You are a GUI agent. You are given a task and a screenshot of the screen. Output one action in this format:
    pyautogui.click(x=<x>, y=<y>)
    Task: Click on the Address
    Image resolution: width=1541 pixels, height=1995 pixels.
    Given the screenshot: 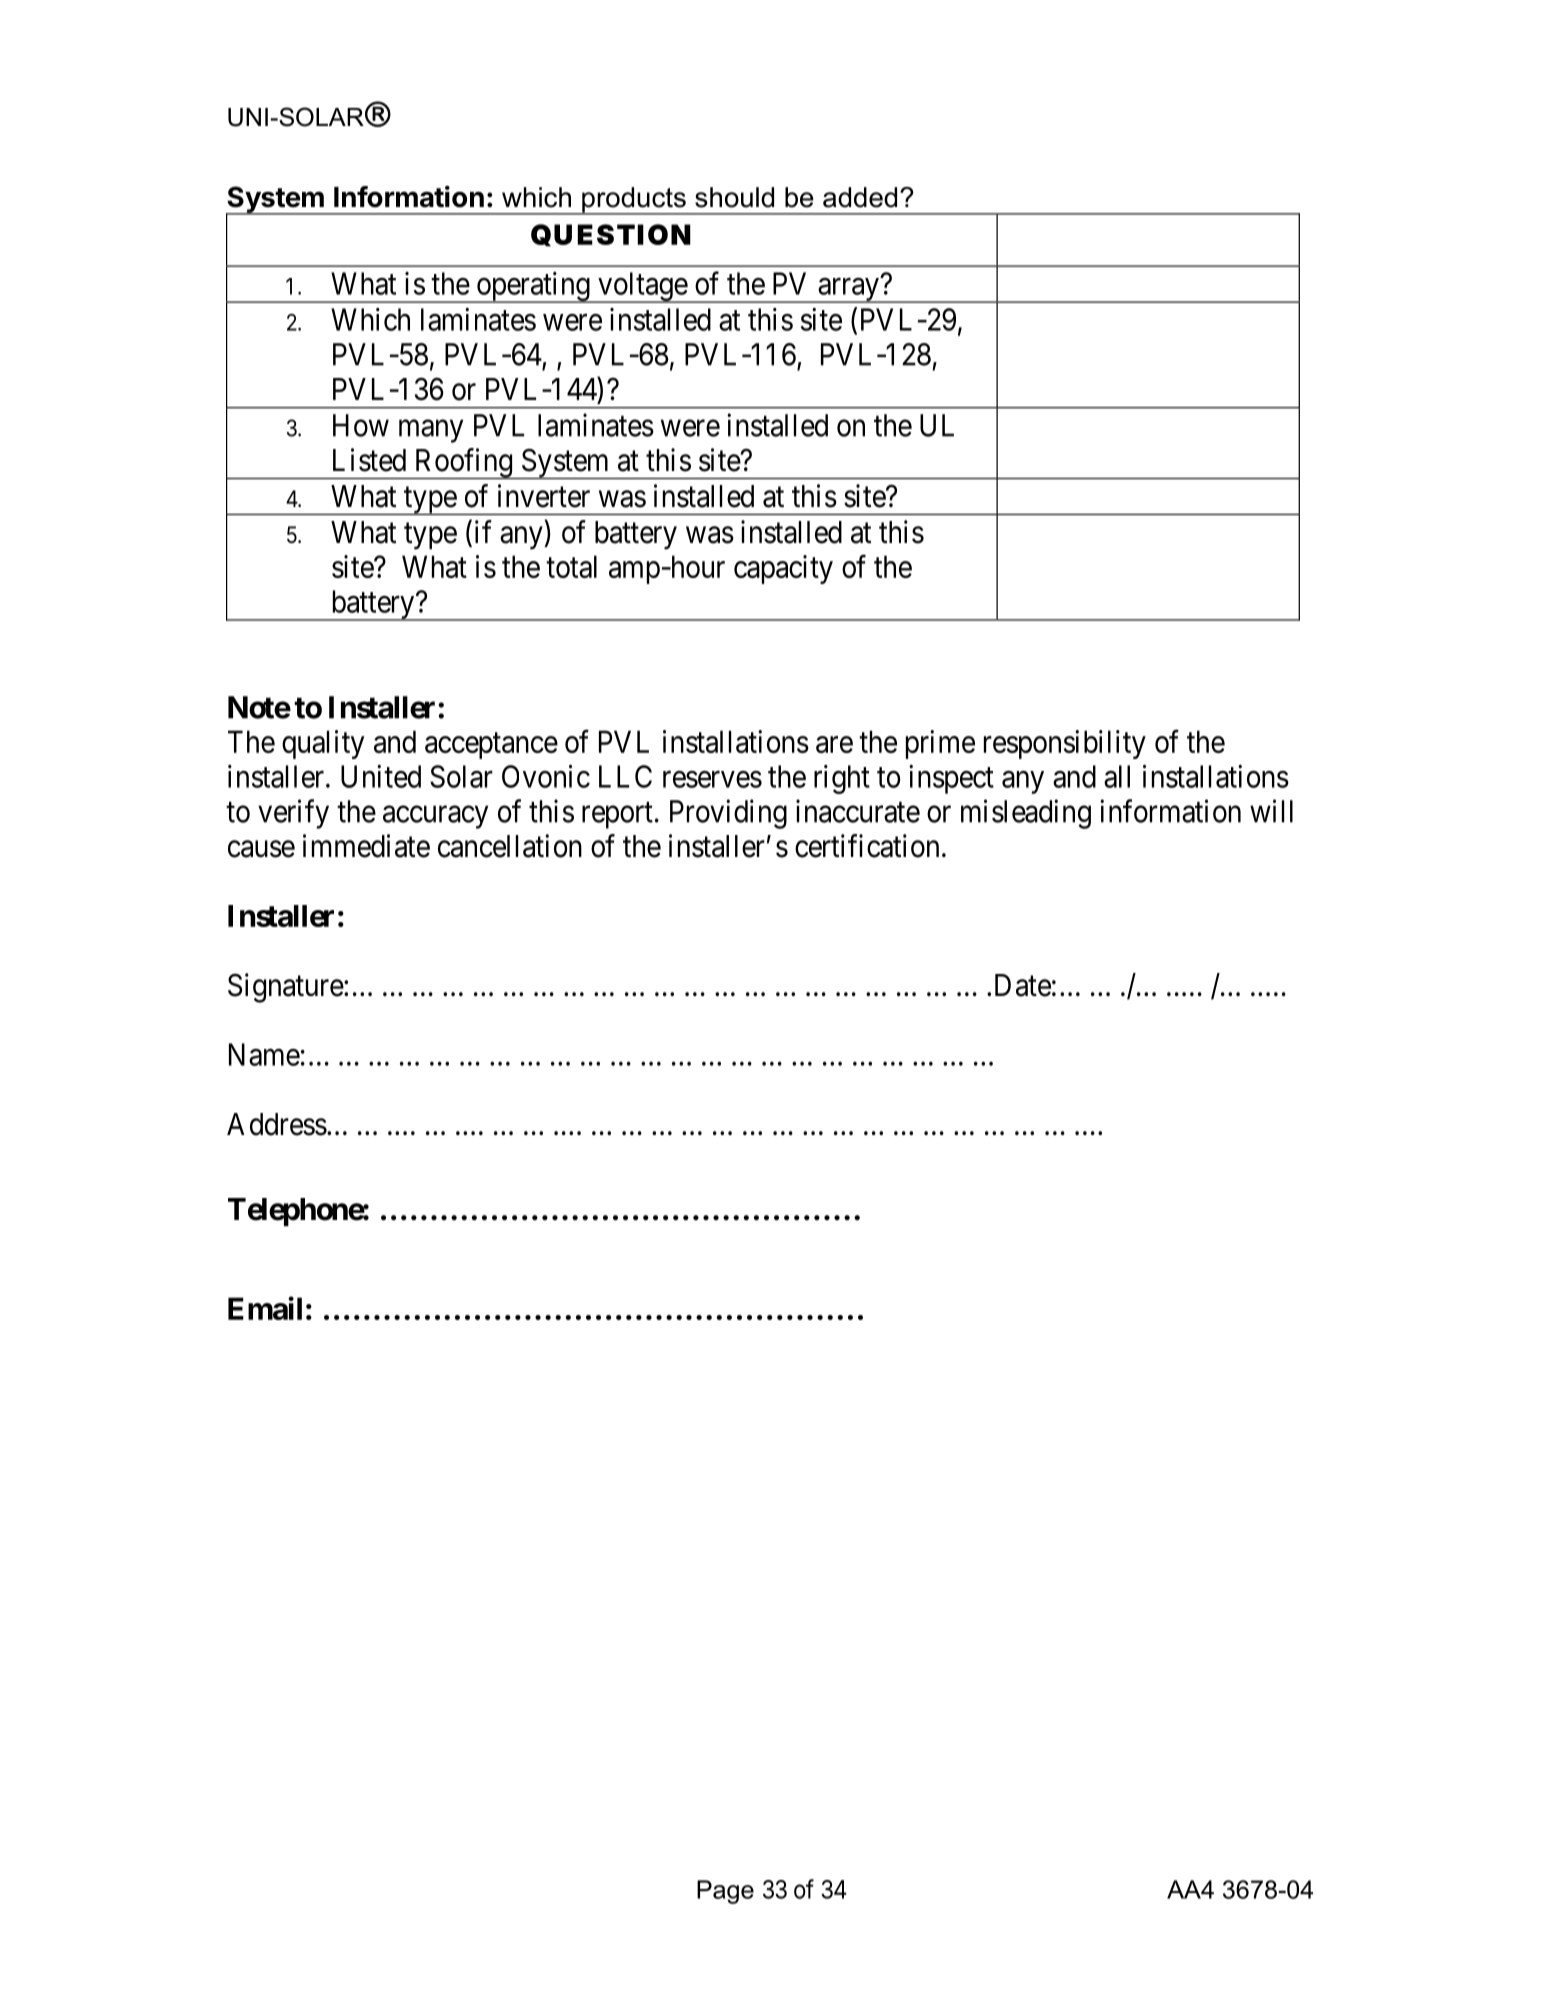 What is the action you would take?
    pyautogui.click(x=277, y=1124)
